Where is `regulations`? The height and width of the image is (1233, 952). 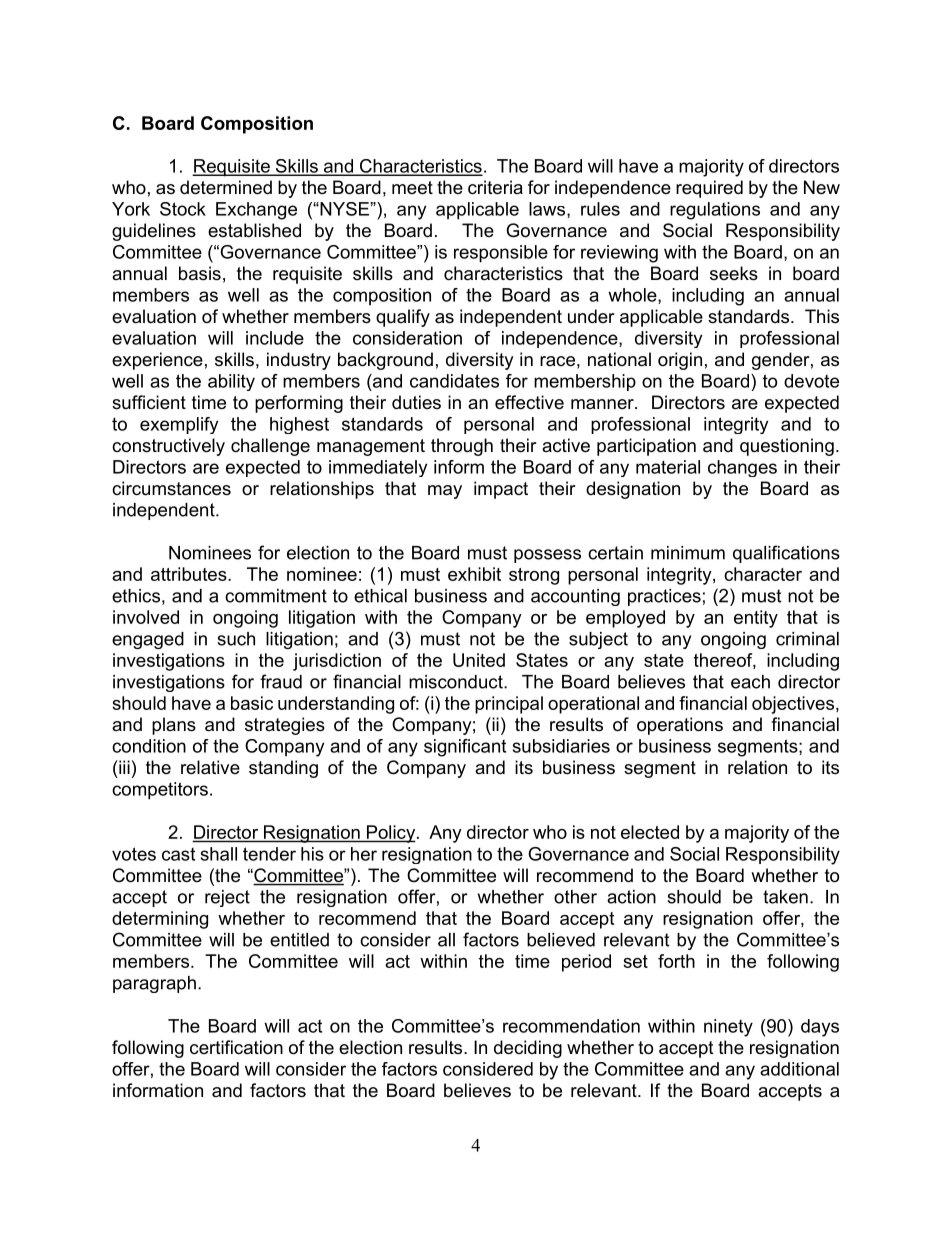 regulations is located at coordinates (715, 211).
